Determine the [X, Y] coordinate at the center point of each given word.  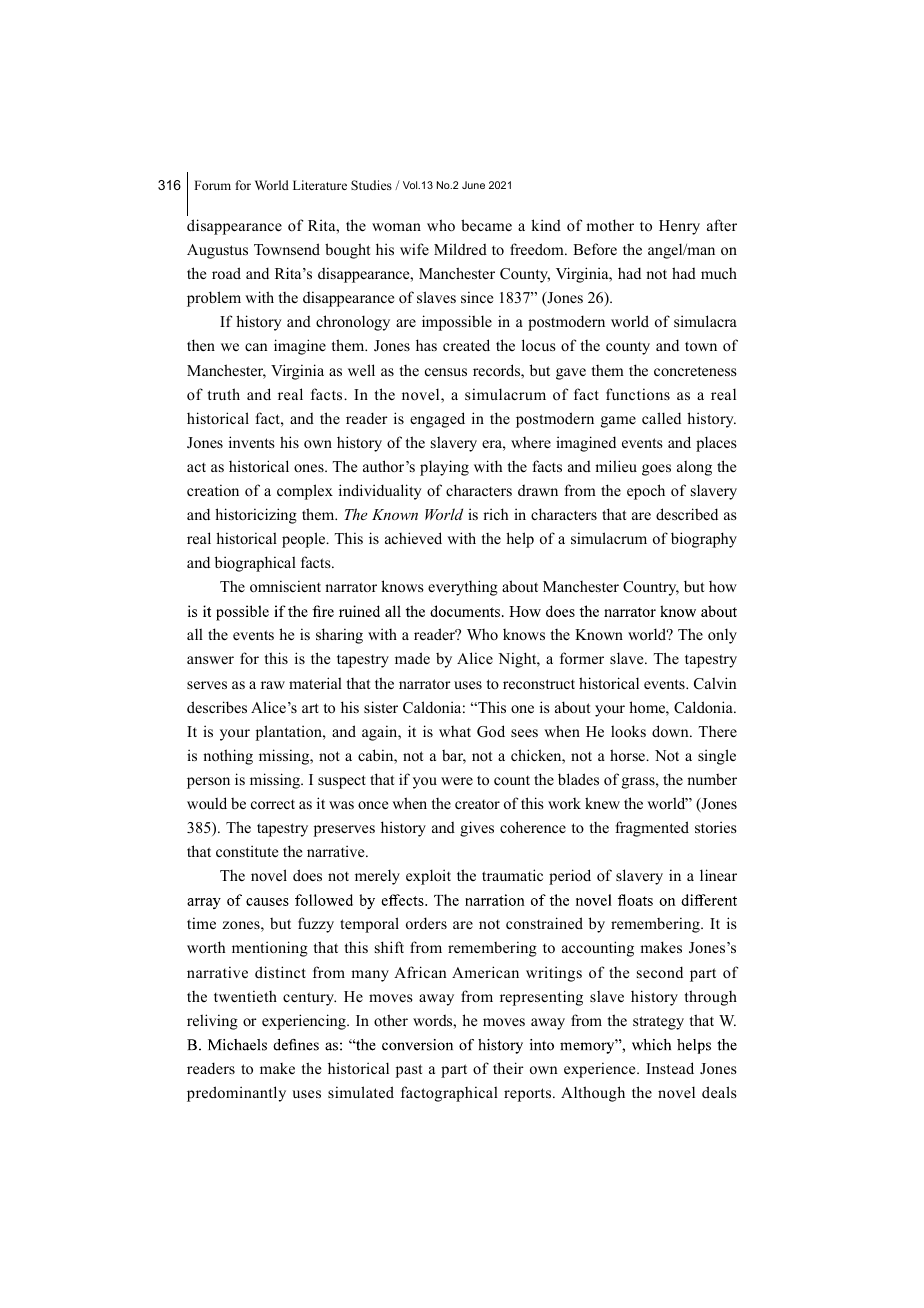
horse [629, 755]
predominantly [236, 1094]
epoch [646, 492]
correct [273, 804]
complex [305, 492]
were [457, 781]
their [508, 1068]
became [486, 225]
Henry [679, 227]
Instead [670, 1068]
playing [444, 468]
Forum [212, 185]
